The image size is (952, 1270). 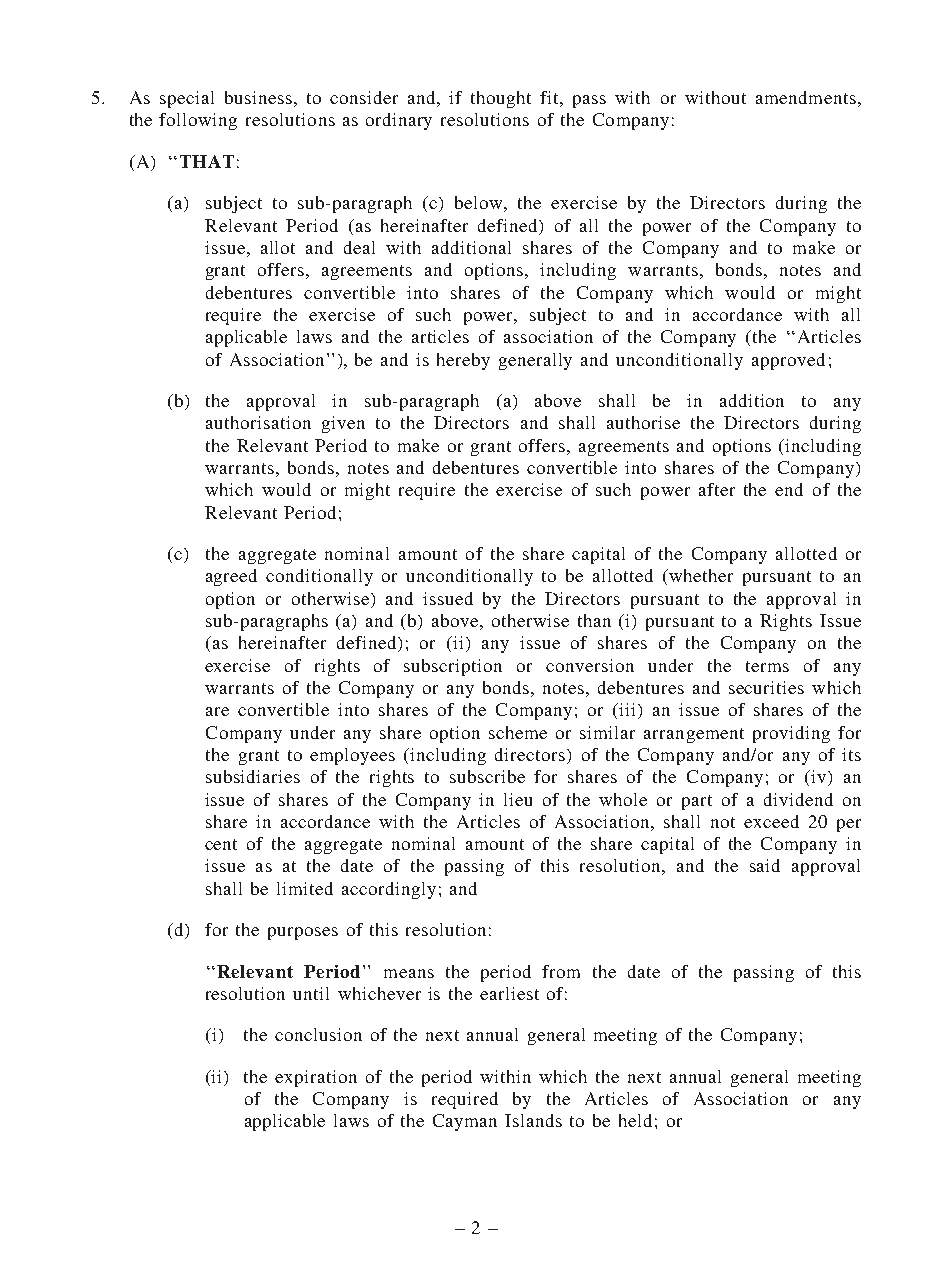 I want to click on lieu, so click(x=518, y=799).
